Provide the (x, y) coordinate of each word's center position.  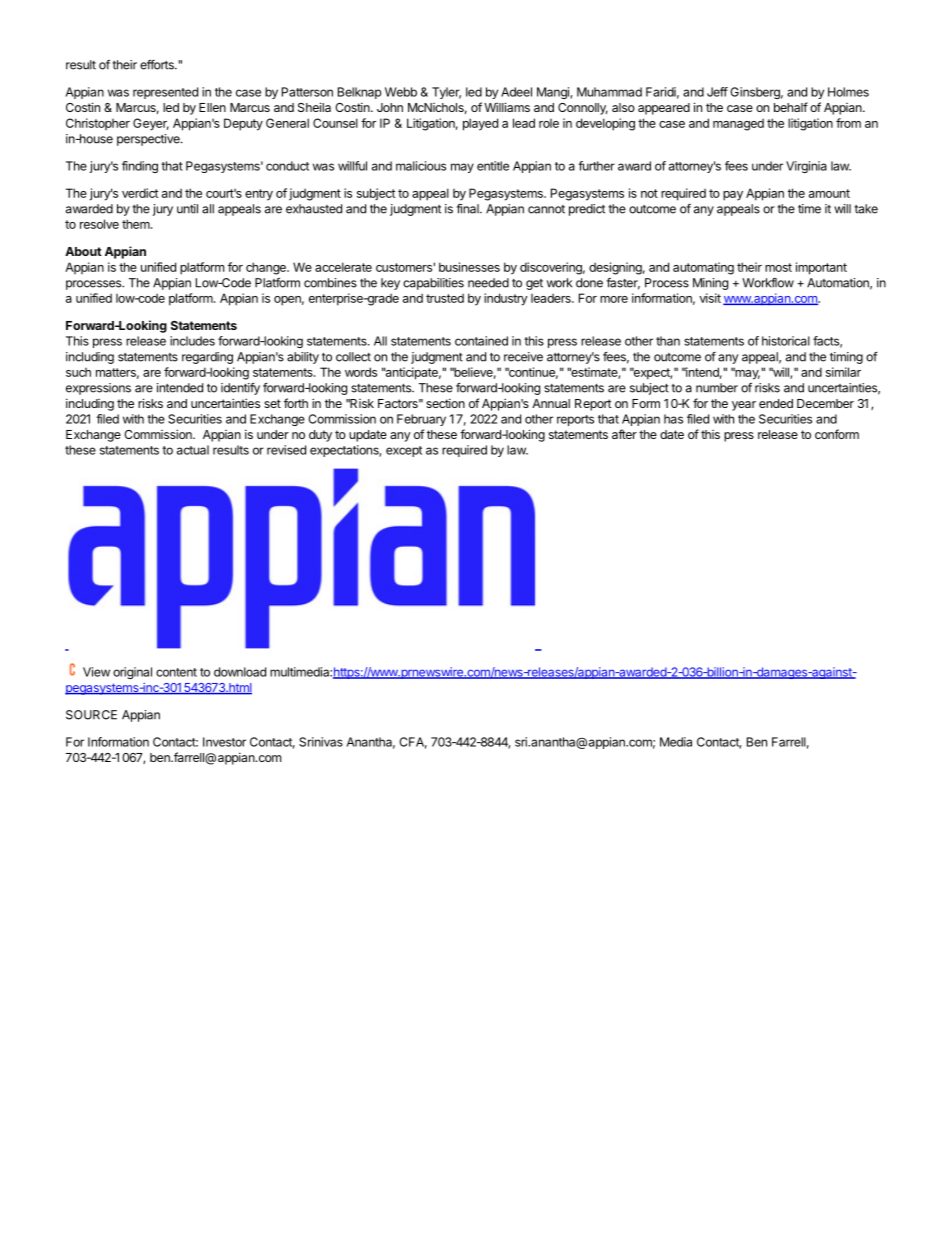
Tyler (446, 93)
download (240, 672)
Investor (224, 742)
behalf (791, 107)
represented (165, 93)
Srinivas (321, 742)
